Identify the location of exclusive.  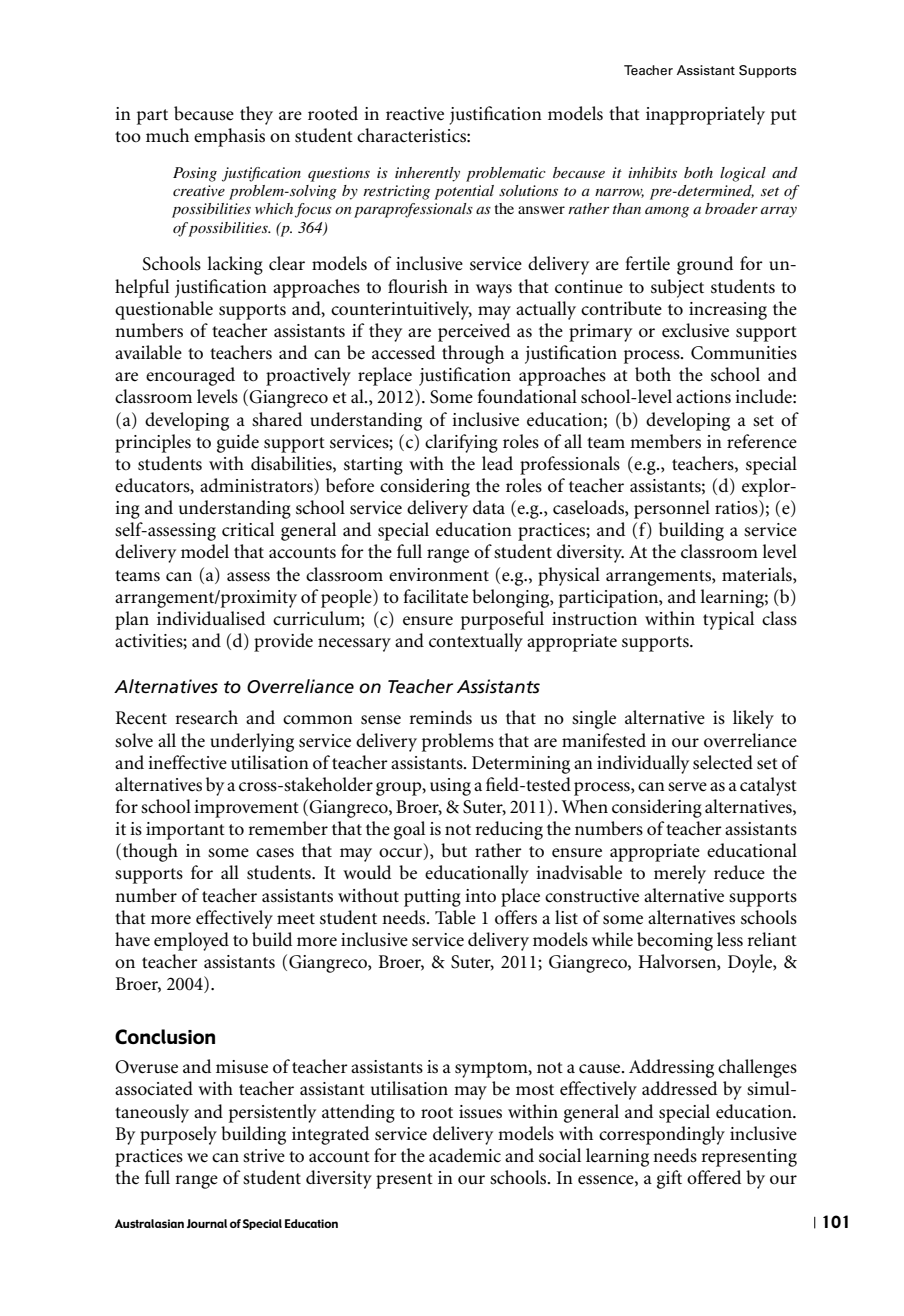
(695, 330).
